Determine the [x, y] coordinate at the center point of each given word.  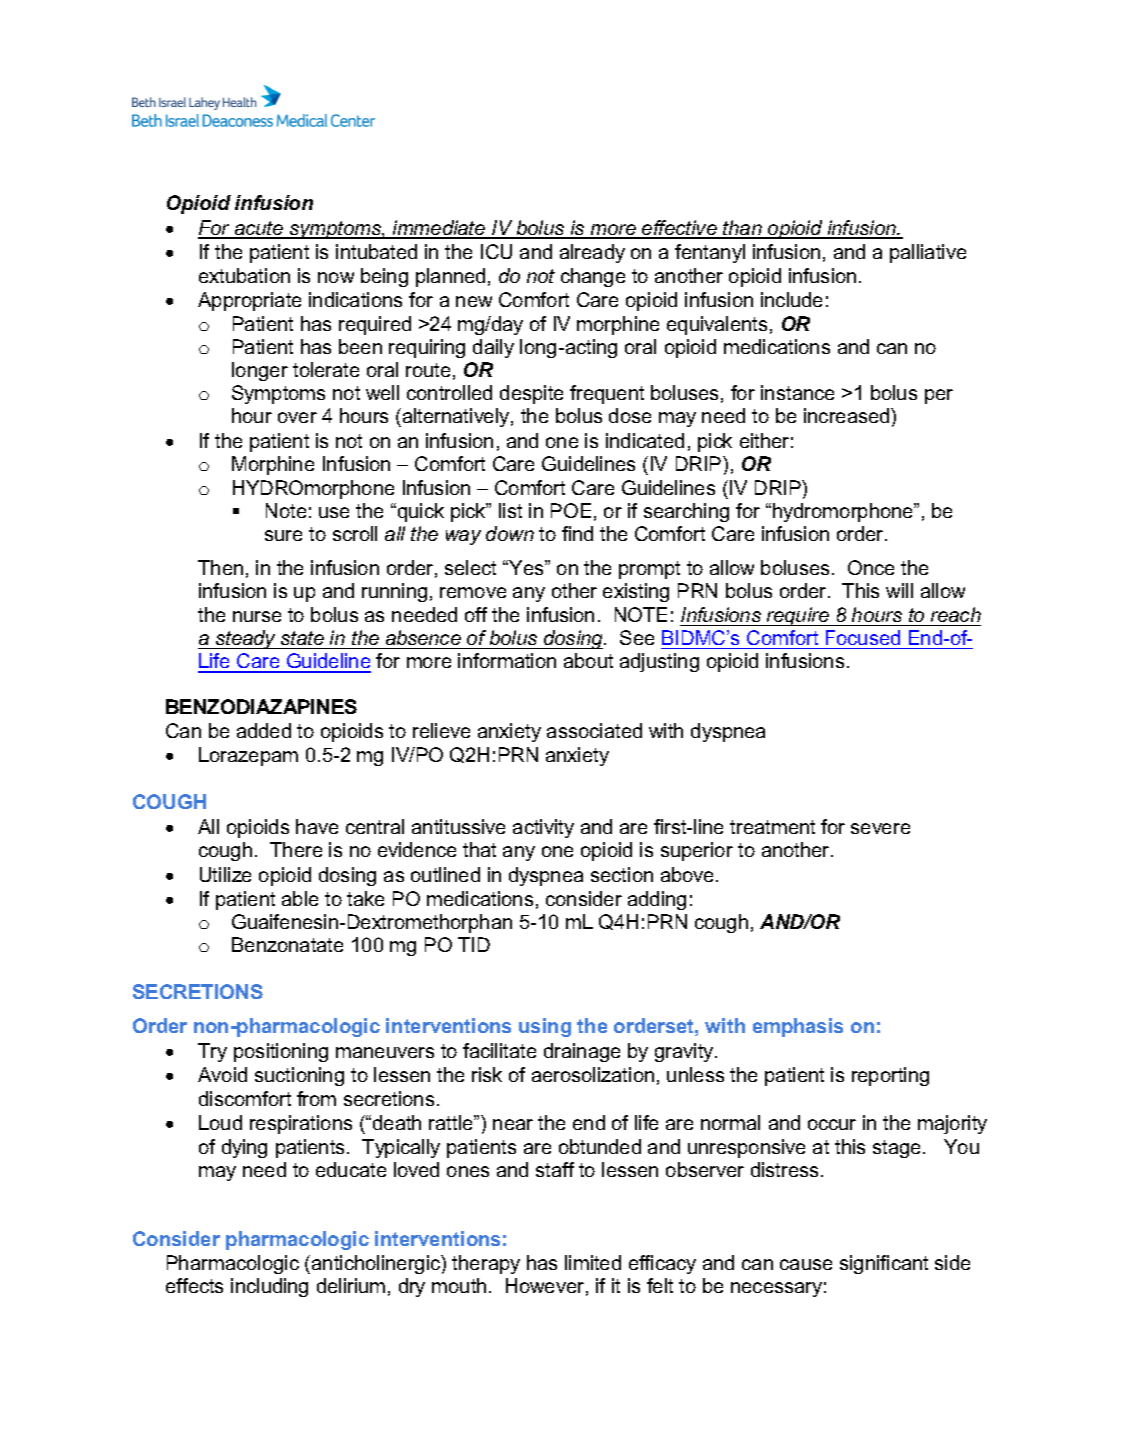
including [269, 1287]
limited [593, 1262]
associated [594, 730]
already [592, 253]
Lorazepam [248, 756]
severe [880, 828]
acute [259, 229]
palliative [928, 253]
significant [884, 1264]
